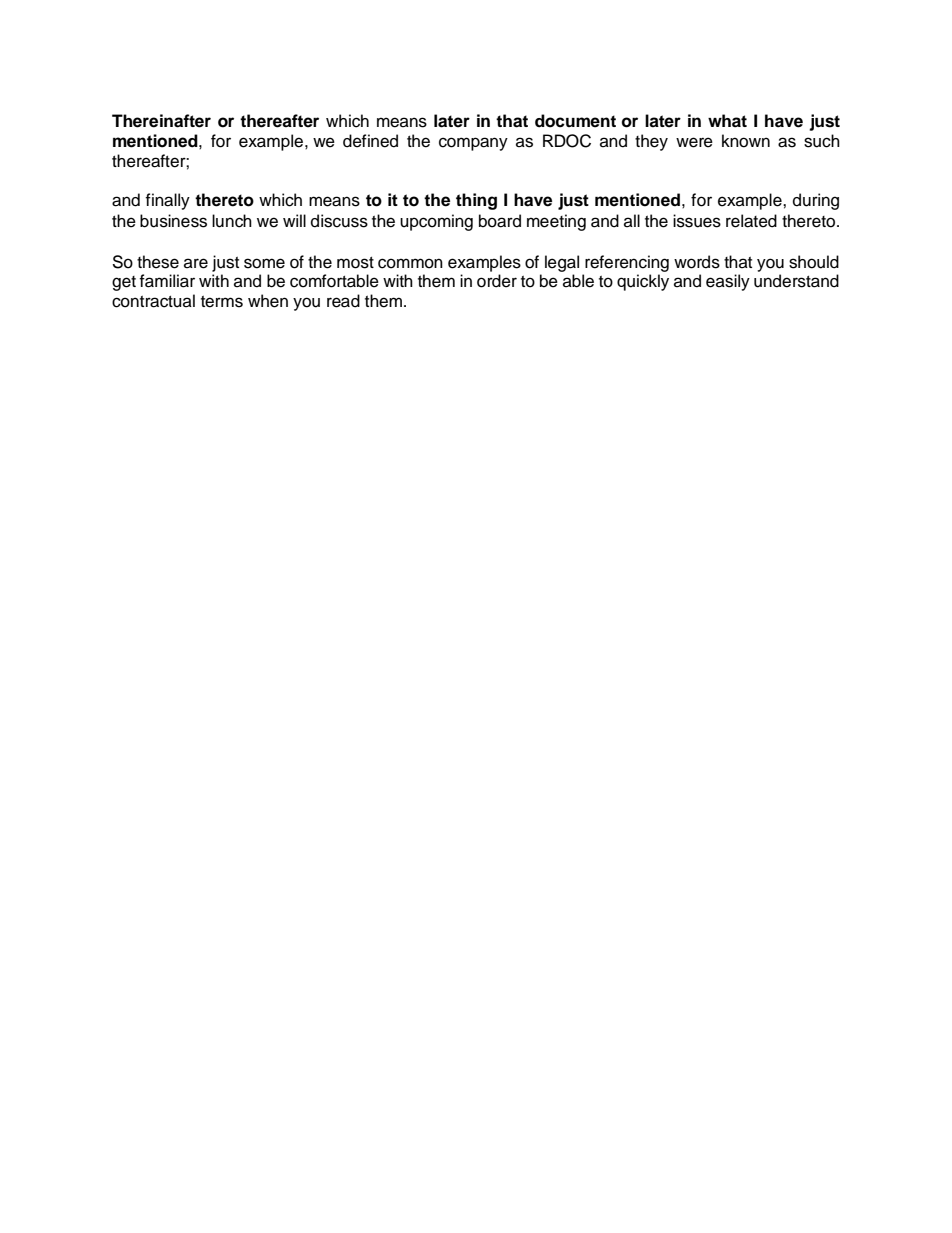  Describe the element at coordinates (727, 121) in the image. I see `what` at that location.
